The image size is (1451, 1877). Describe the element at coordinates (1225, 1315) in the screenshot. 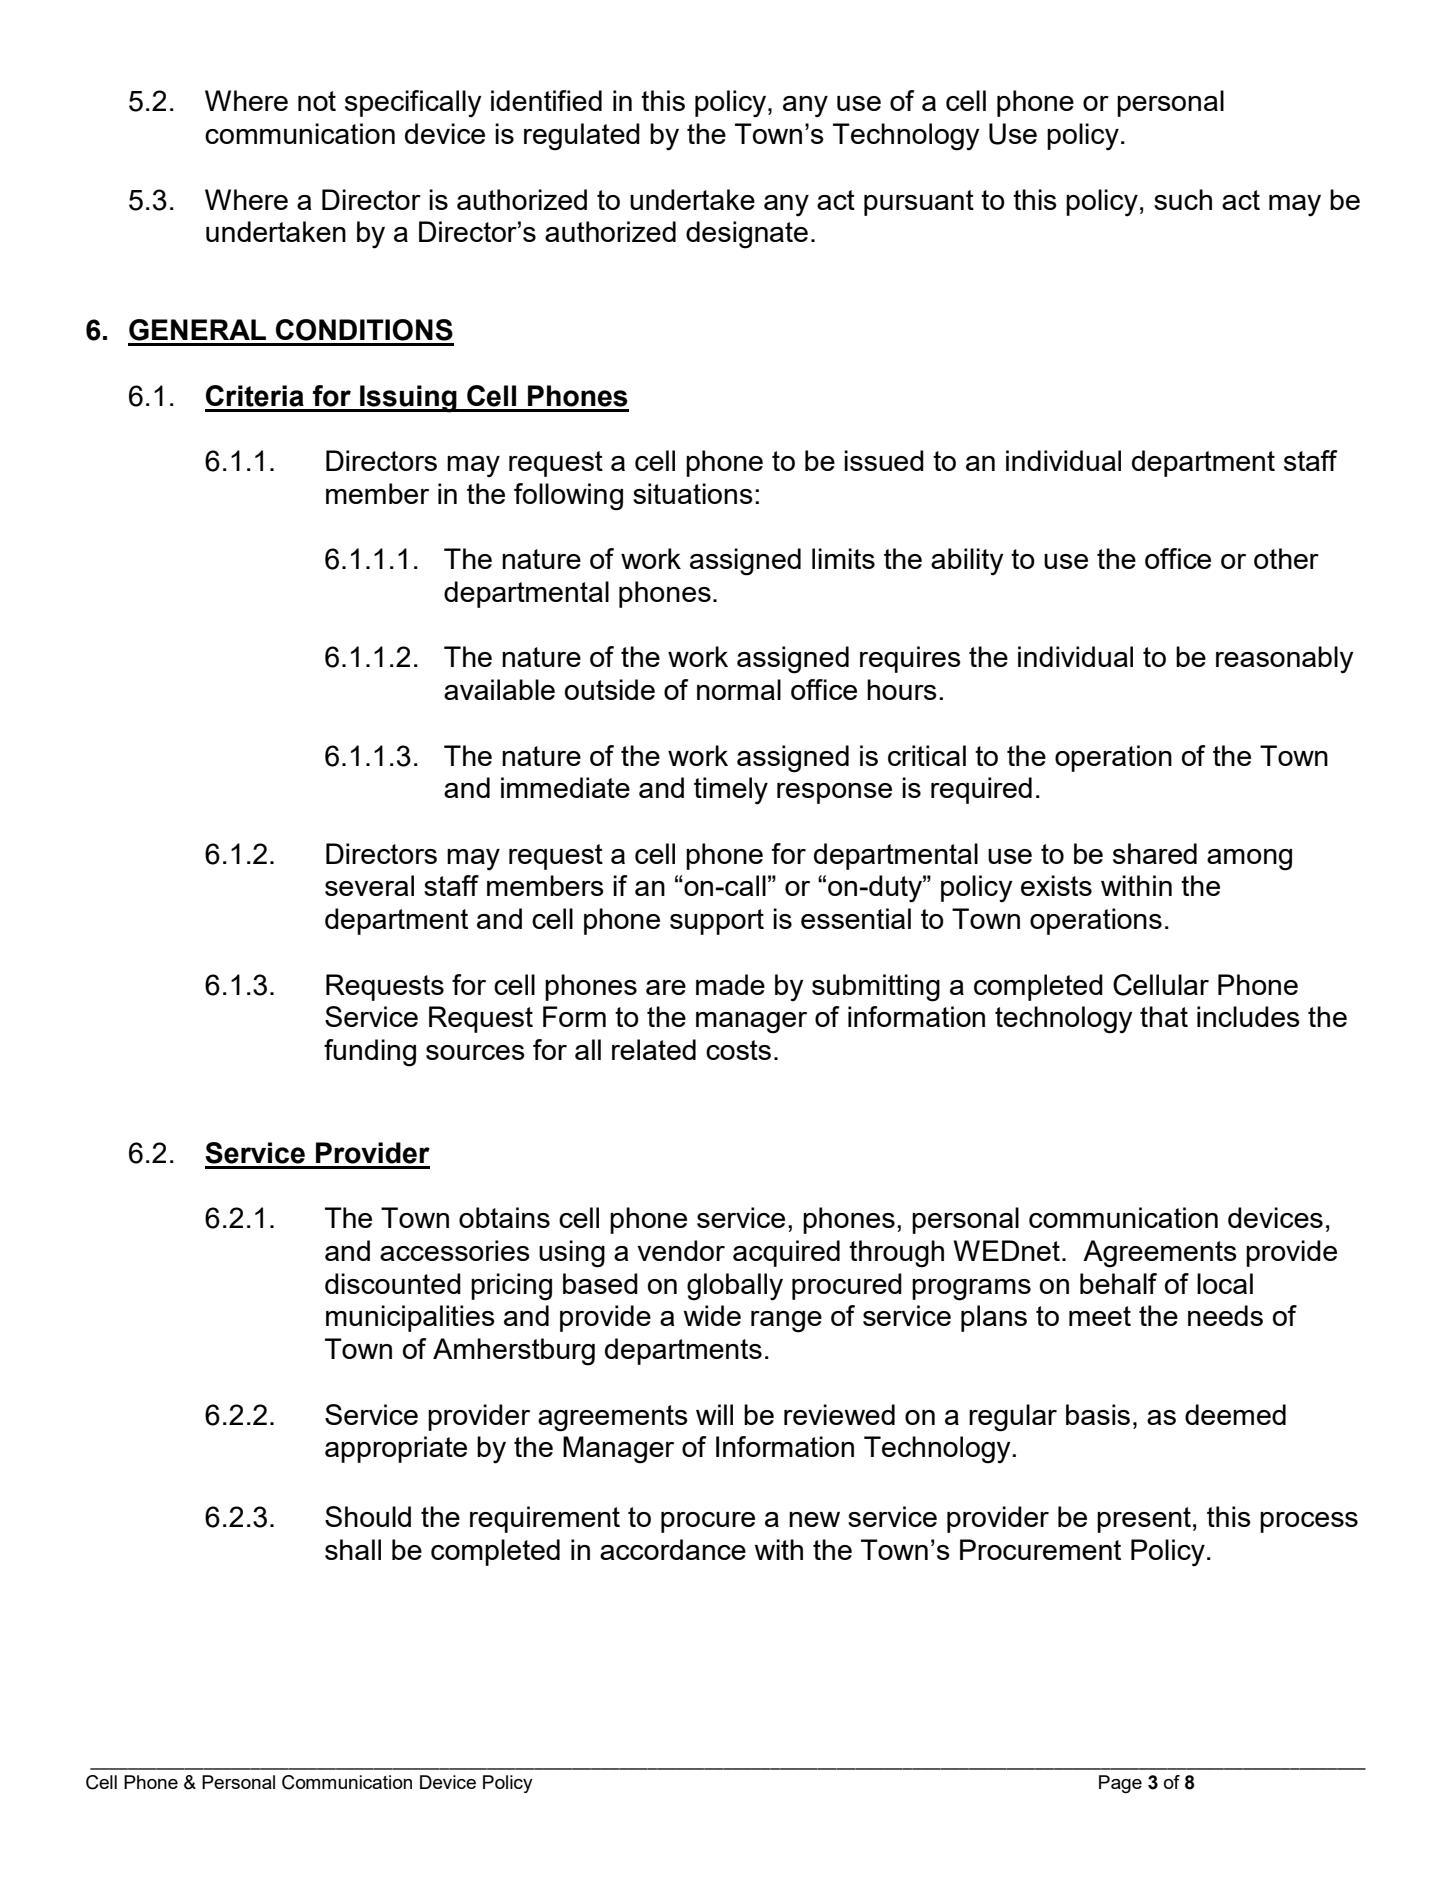

I see `needs` at that location.
